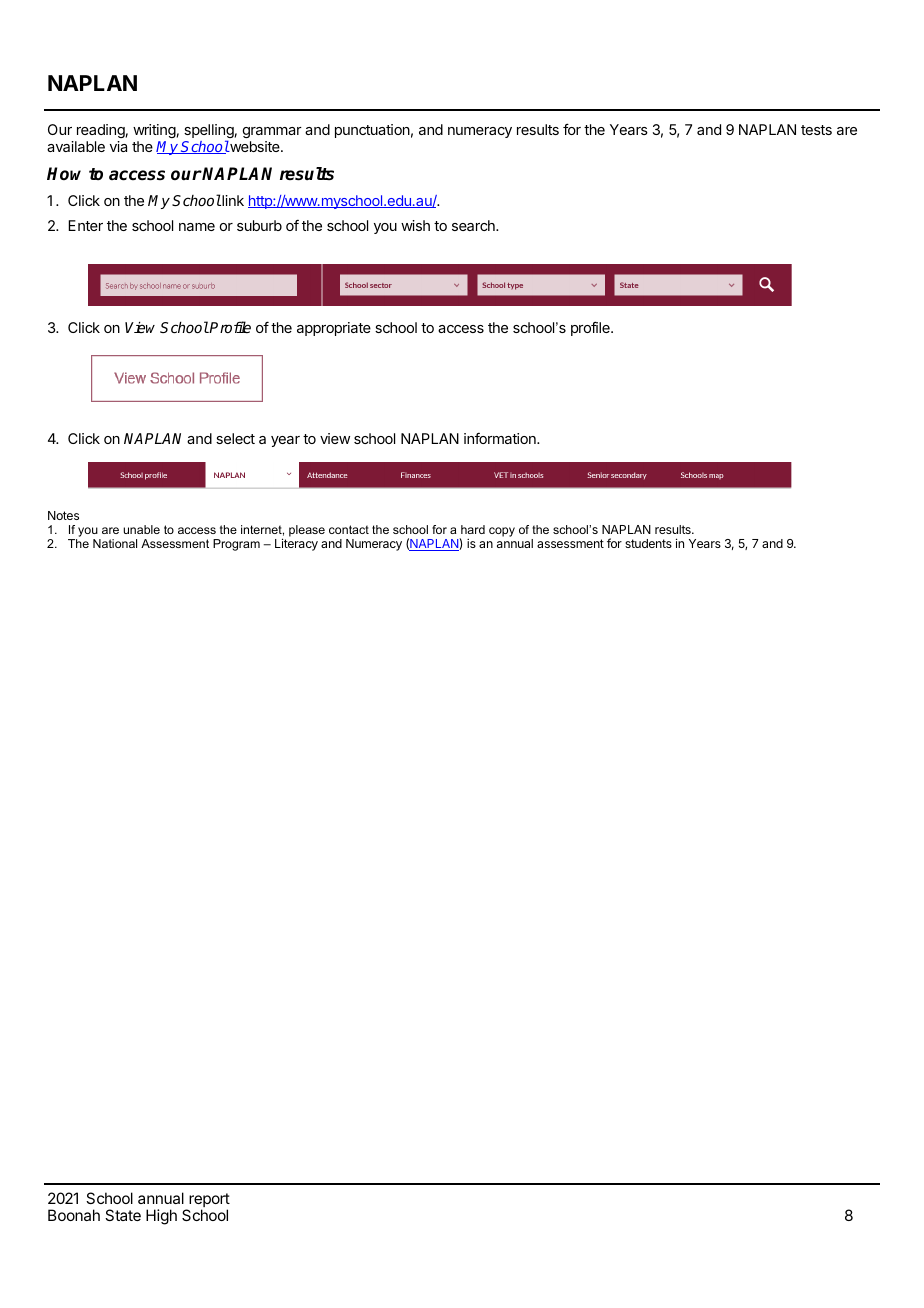 This document has height=1308, width=924. I want to click on wish, so click(415, 225).
